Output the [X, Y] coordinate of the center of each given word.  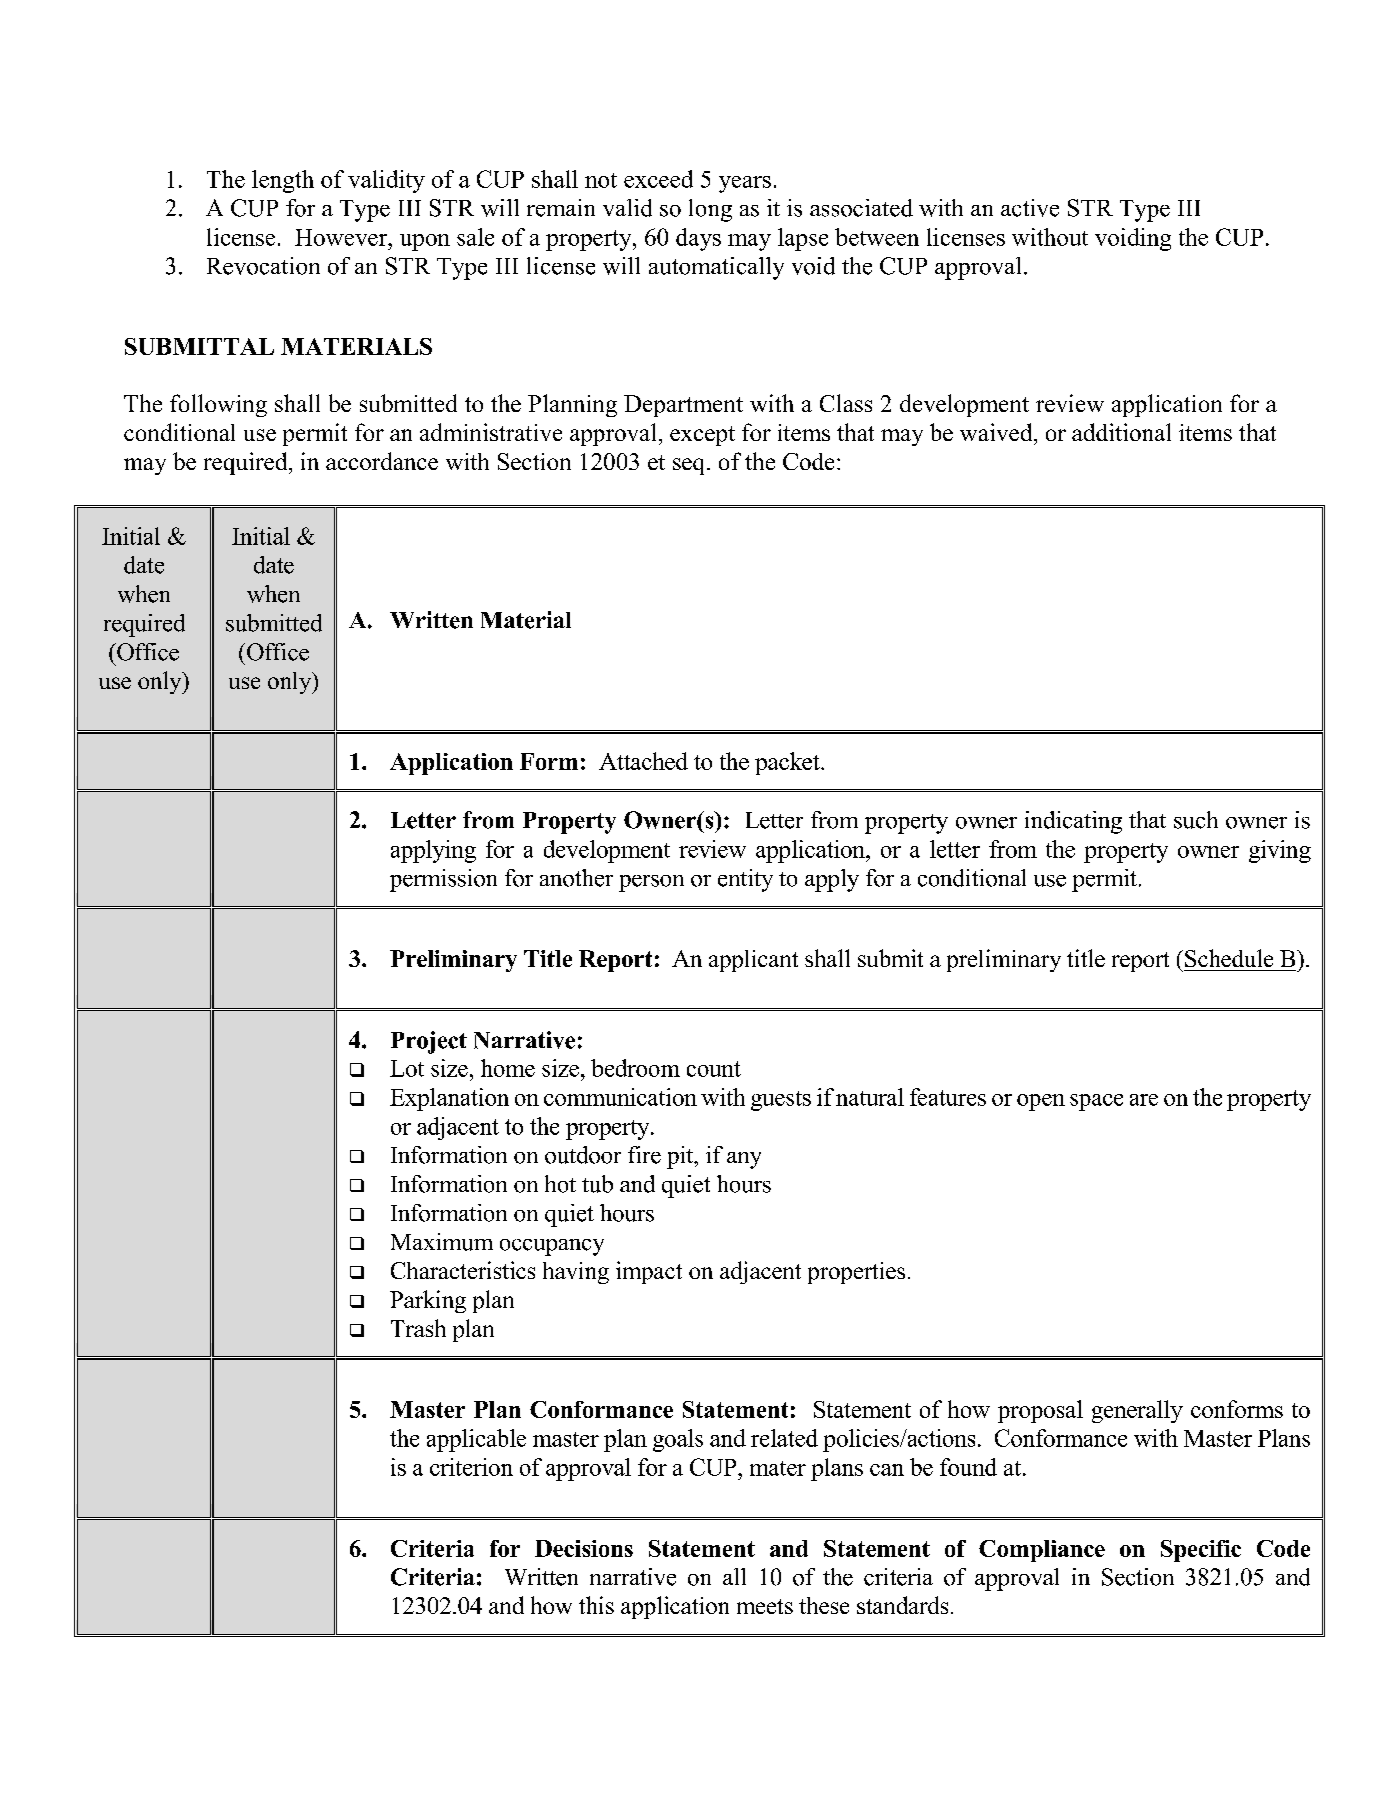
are [1144, 1100]
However [342, 237]
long [710, 210]
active [1030, 208]
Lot [407, 1068]
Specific [1201, 1551]
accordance [382, 461]
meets [765, 1606]
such [1196, 820]
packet [788, 763]
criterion [471, 1467]
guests [781, 1101]
